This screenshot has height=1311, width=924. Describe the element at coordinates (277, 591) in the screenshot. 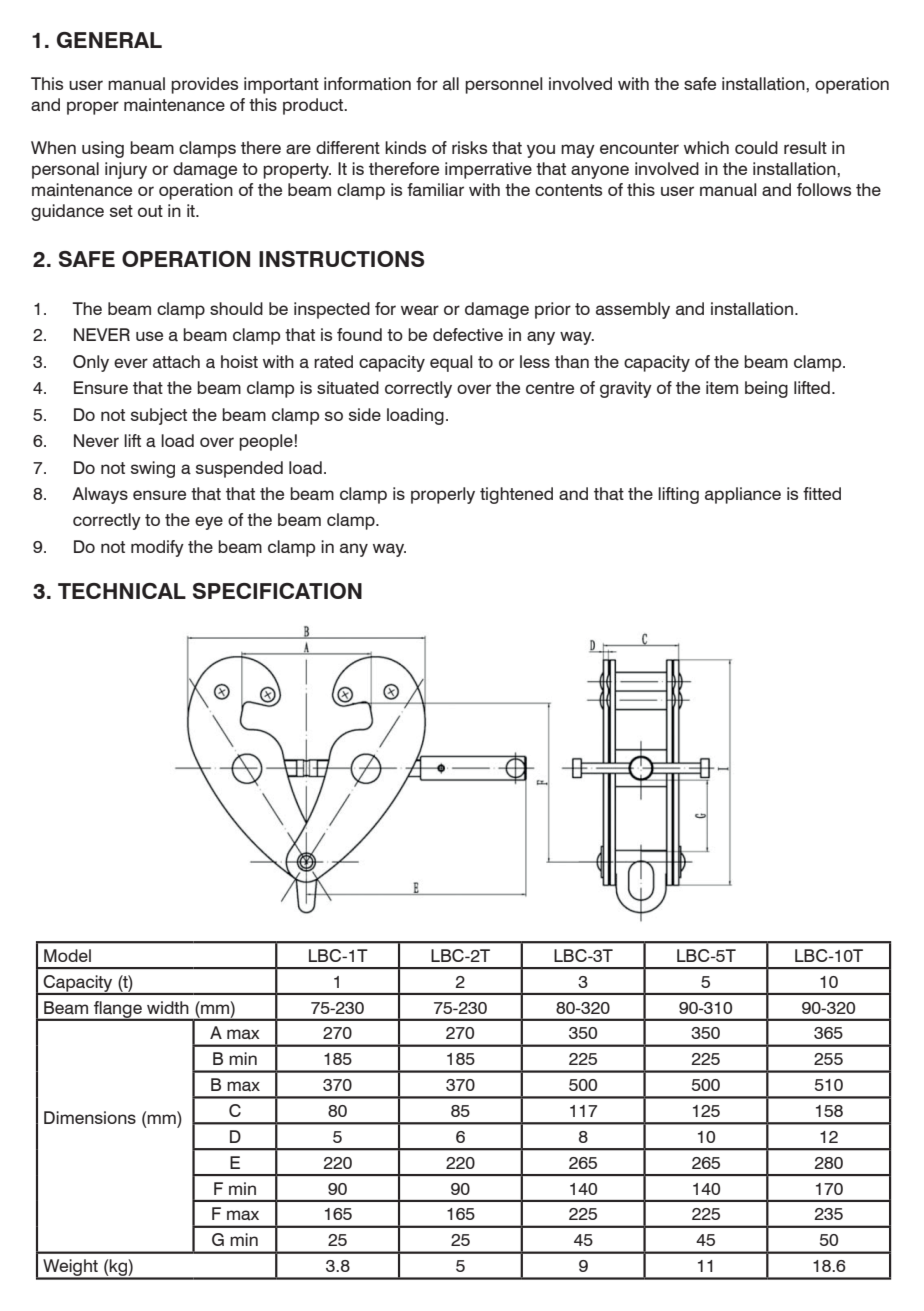

I see `SPECIFICATION` at that location.
